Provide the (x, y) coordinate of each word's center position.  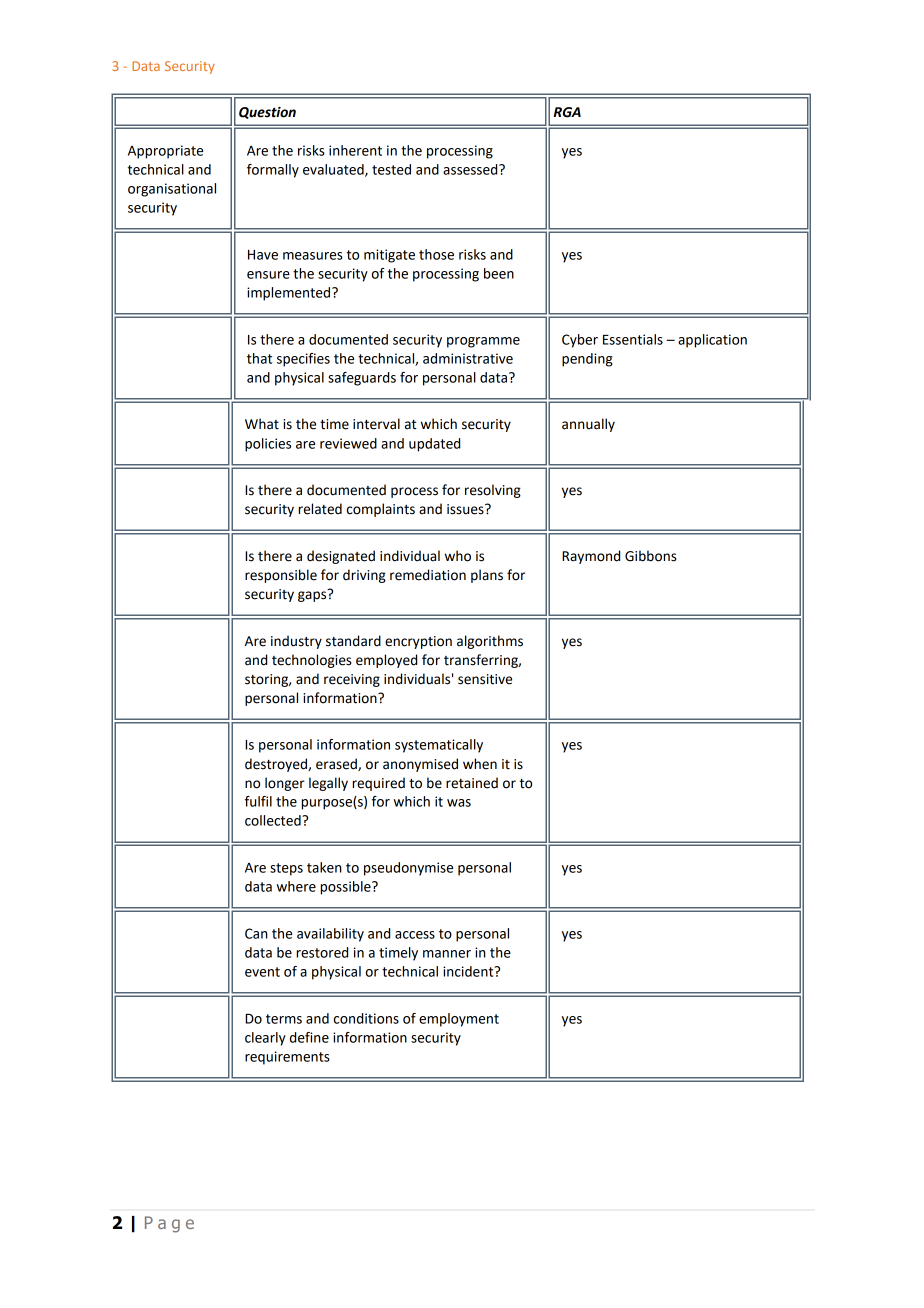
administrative (468, 358)
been (499, 273)
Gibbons (651, 556)
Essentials (633, 339)
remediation (428, 575)
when (480, 764)
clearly (265, 1039)
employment (459, 1020)
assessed (471, 169)
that (259, 358)
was (459, 803)
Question (267, 113)
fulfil (258, 801)
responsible (281, 576)
